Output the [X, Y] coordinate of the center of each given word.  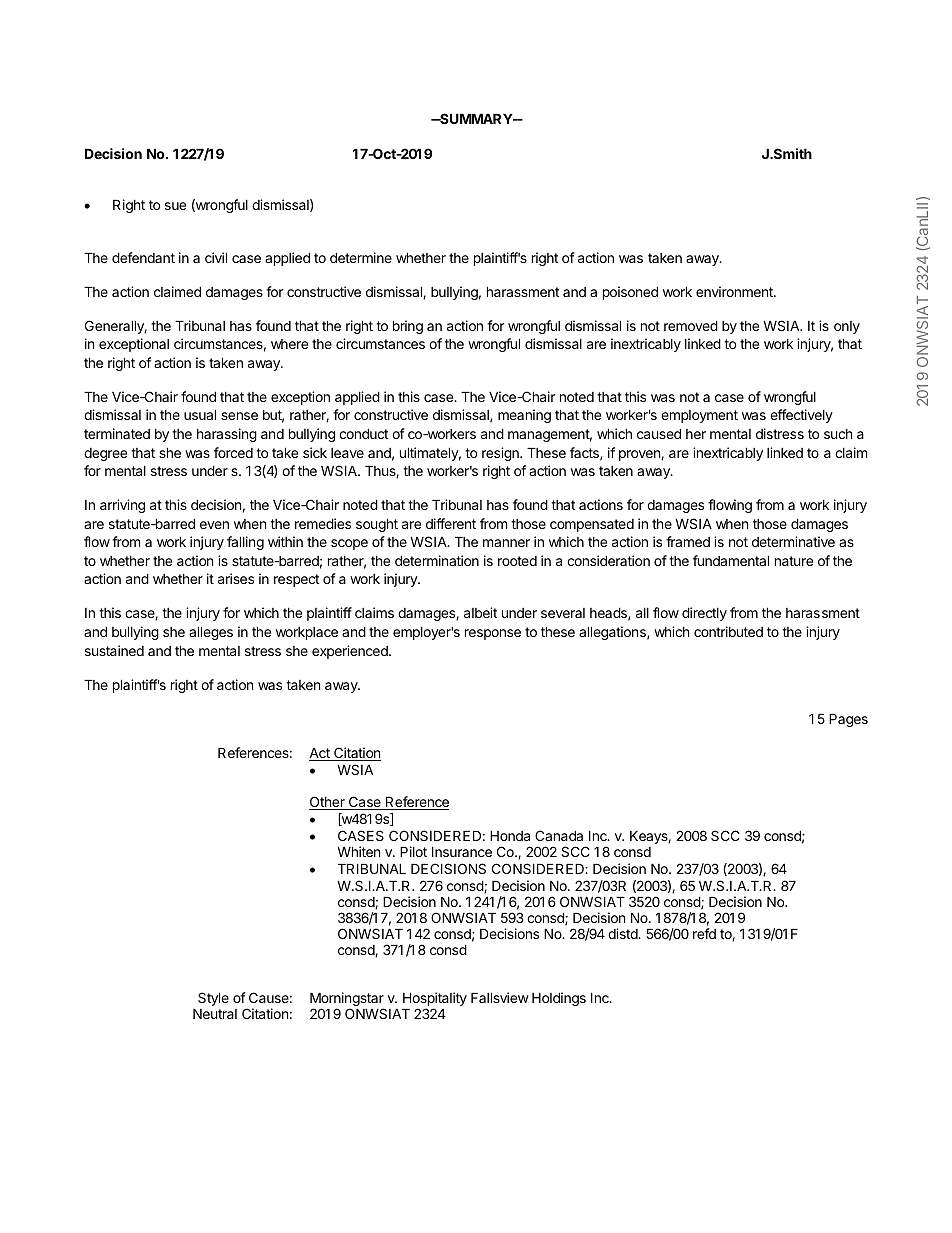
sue [175, 206]
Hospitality [434, 1000]
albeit [480, 612]
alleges [211, 633]
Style [213, 999]
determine [361, 257]
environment [735, 291]
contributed [728, 631]
